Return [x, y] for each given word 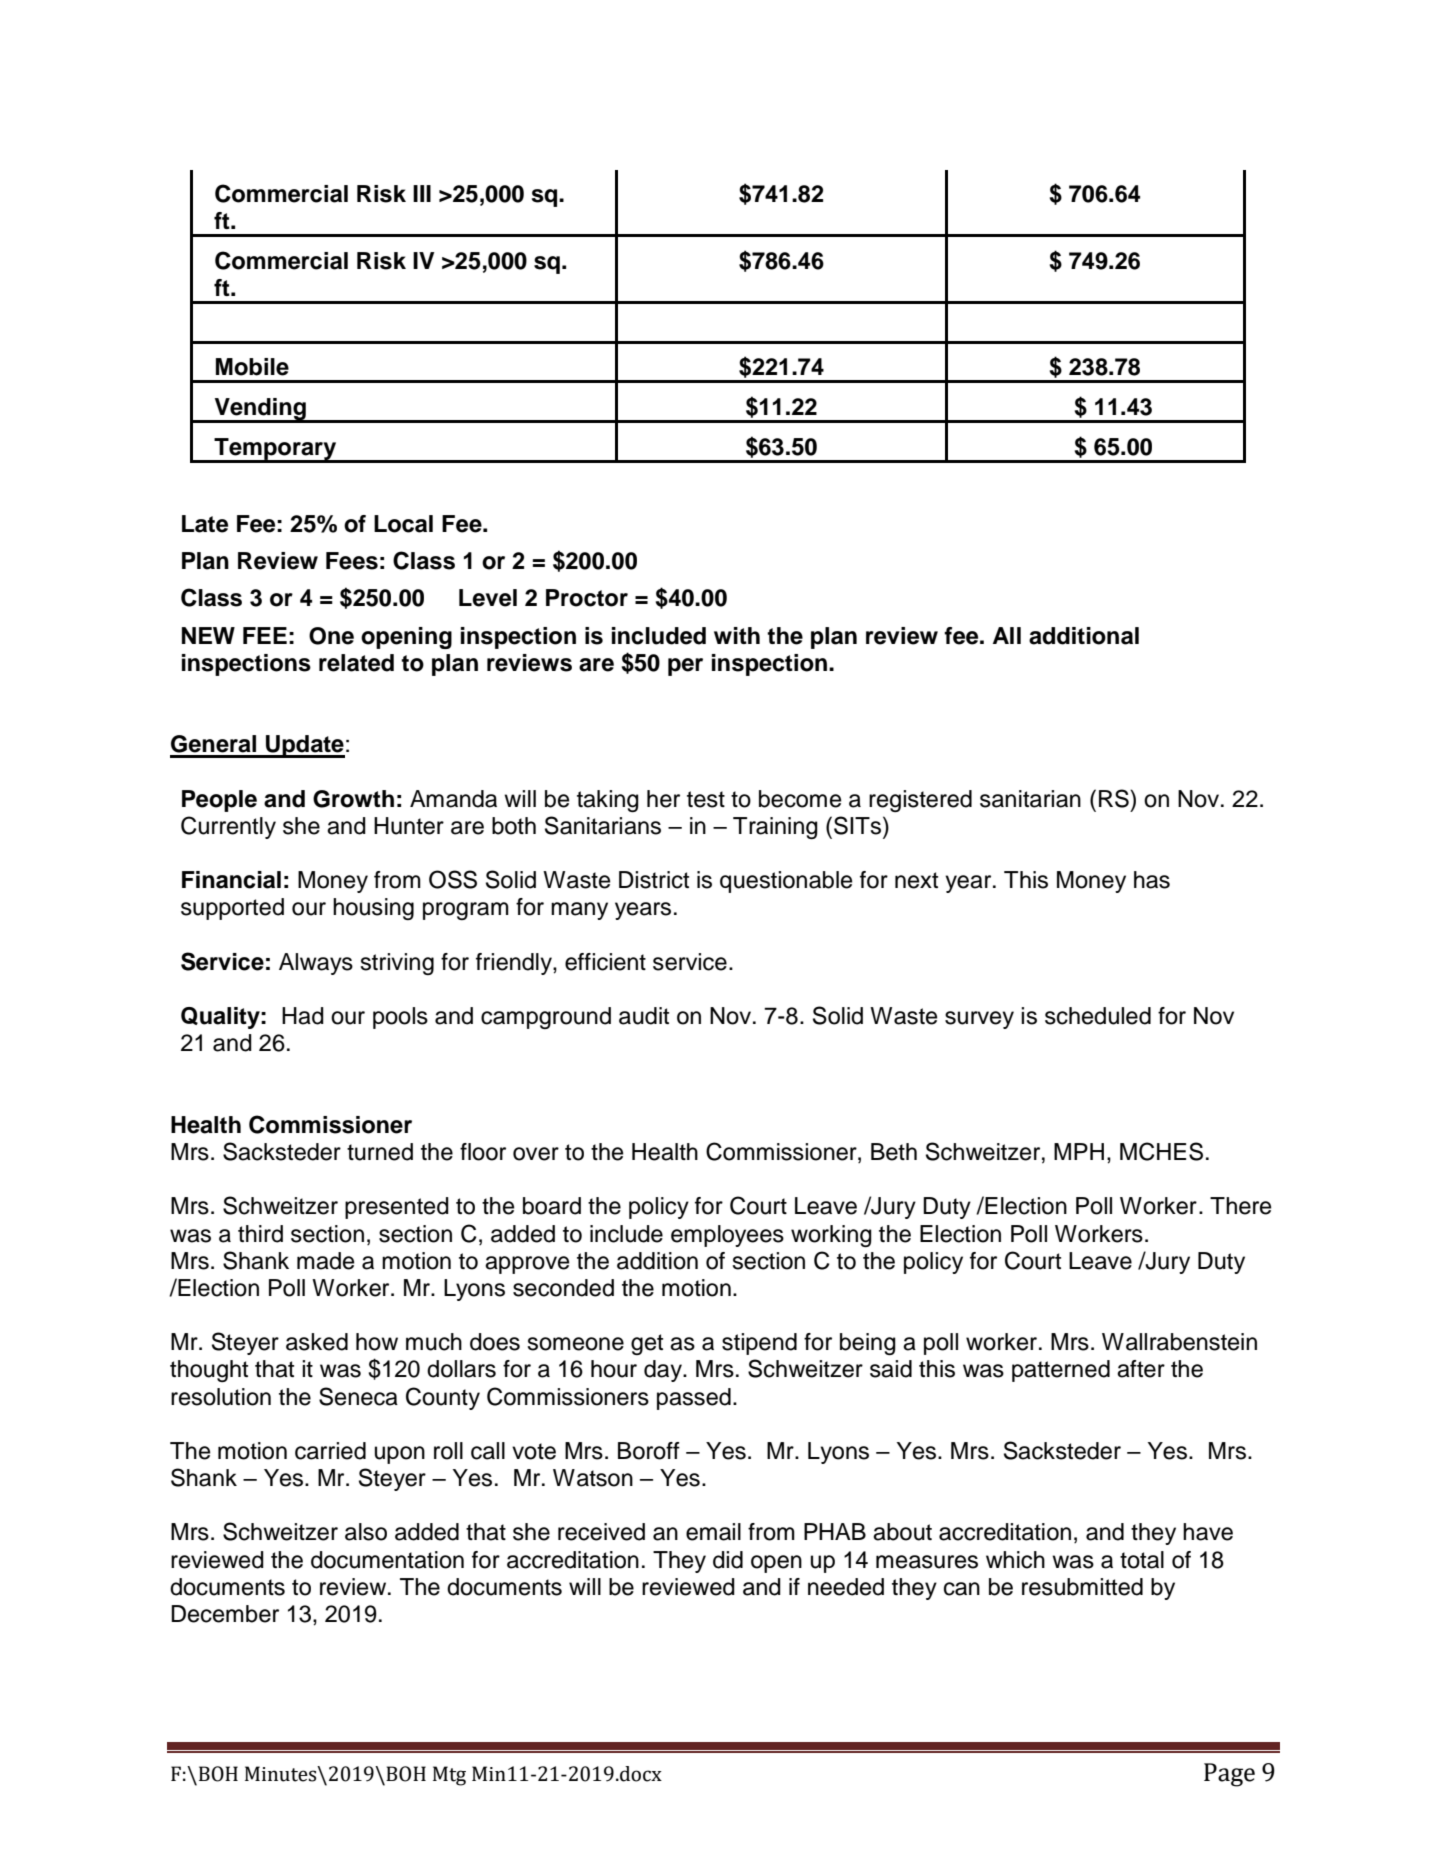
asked [317, 1342]
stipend [759, 1344]
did [728, 1560]
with [737, 635]
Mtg [449, 1776]
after [1141, 1369]
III [422, 193]
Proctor [587, 598]
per [685, 667]
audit [644, 1016]
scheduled [1098, 1016]
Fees [352, 561]
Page [1229, 1775]
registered [920, 801]
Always [316, 964]
